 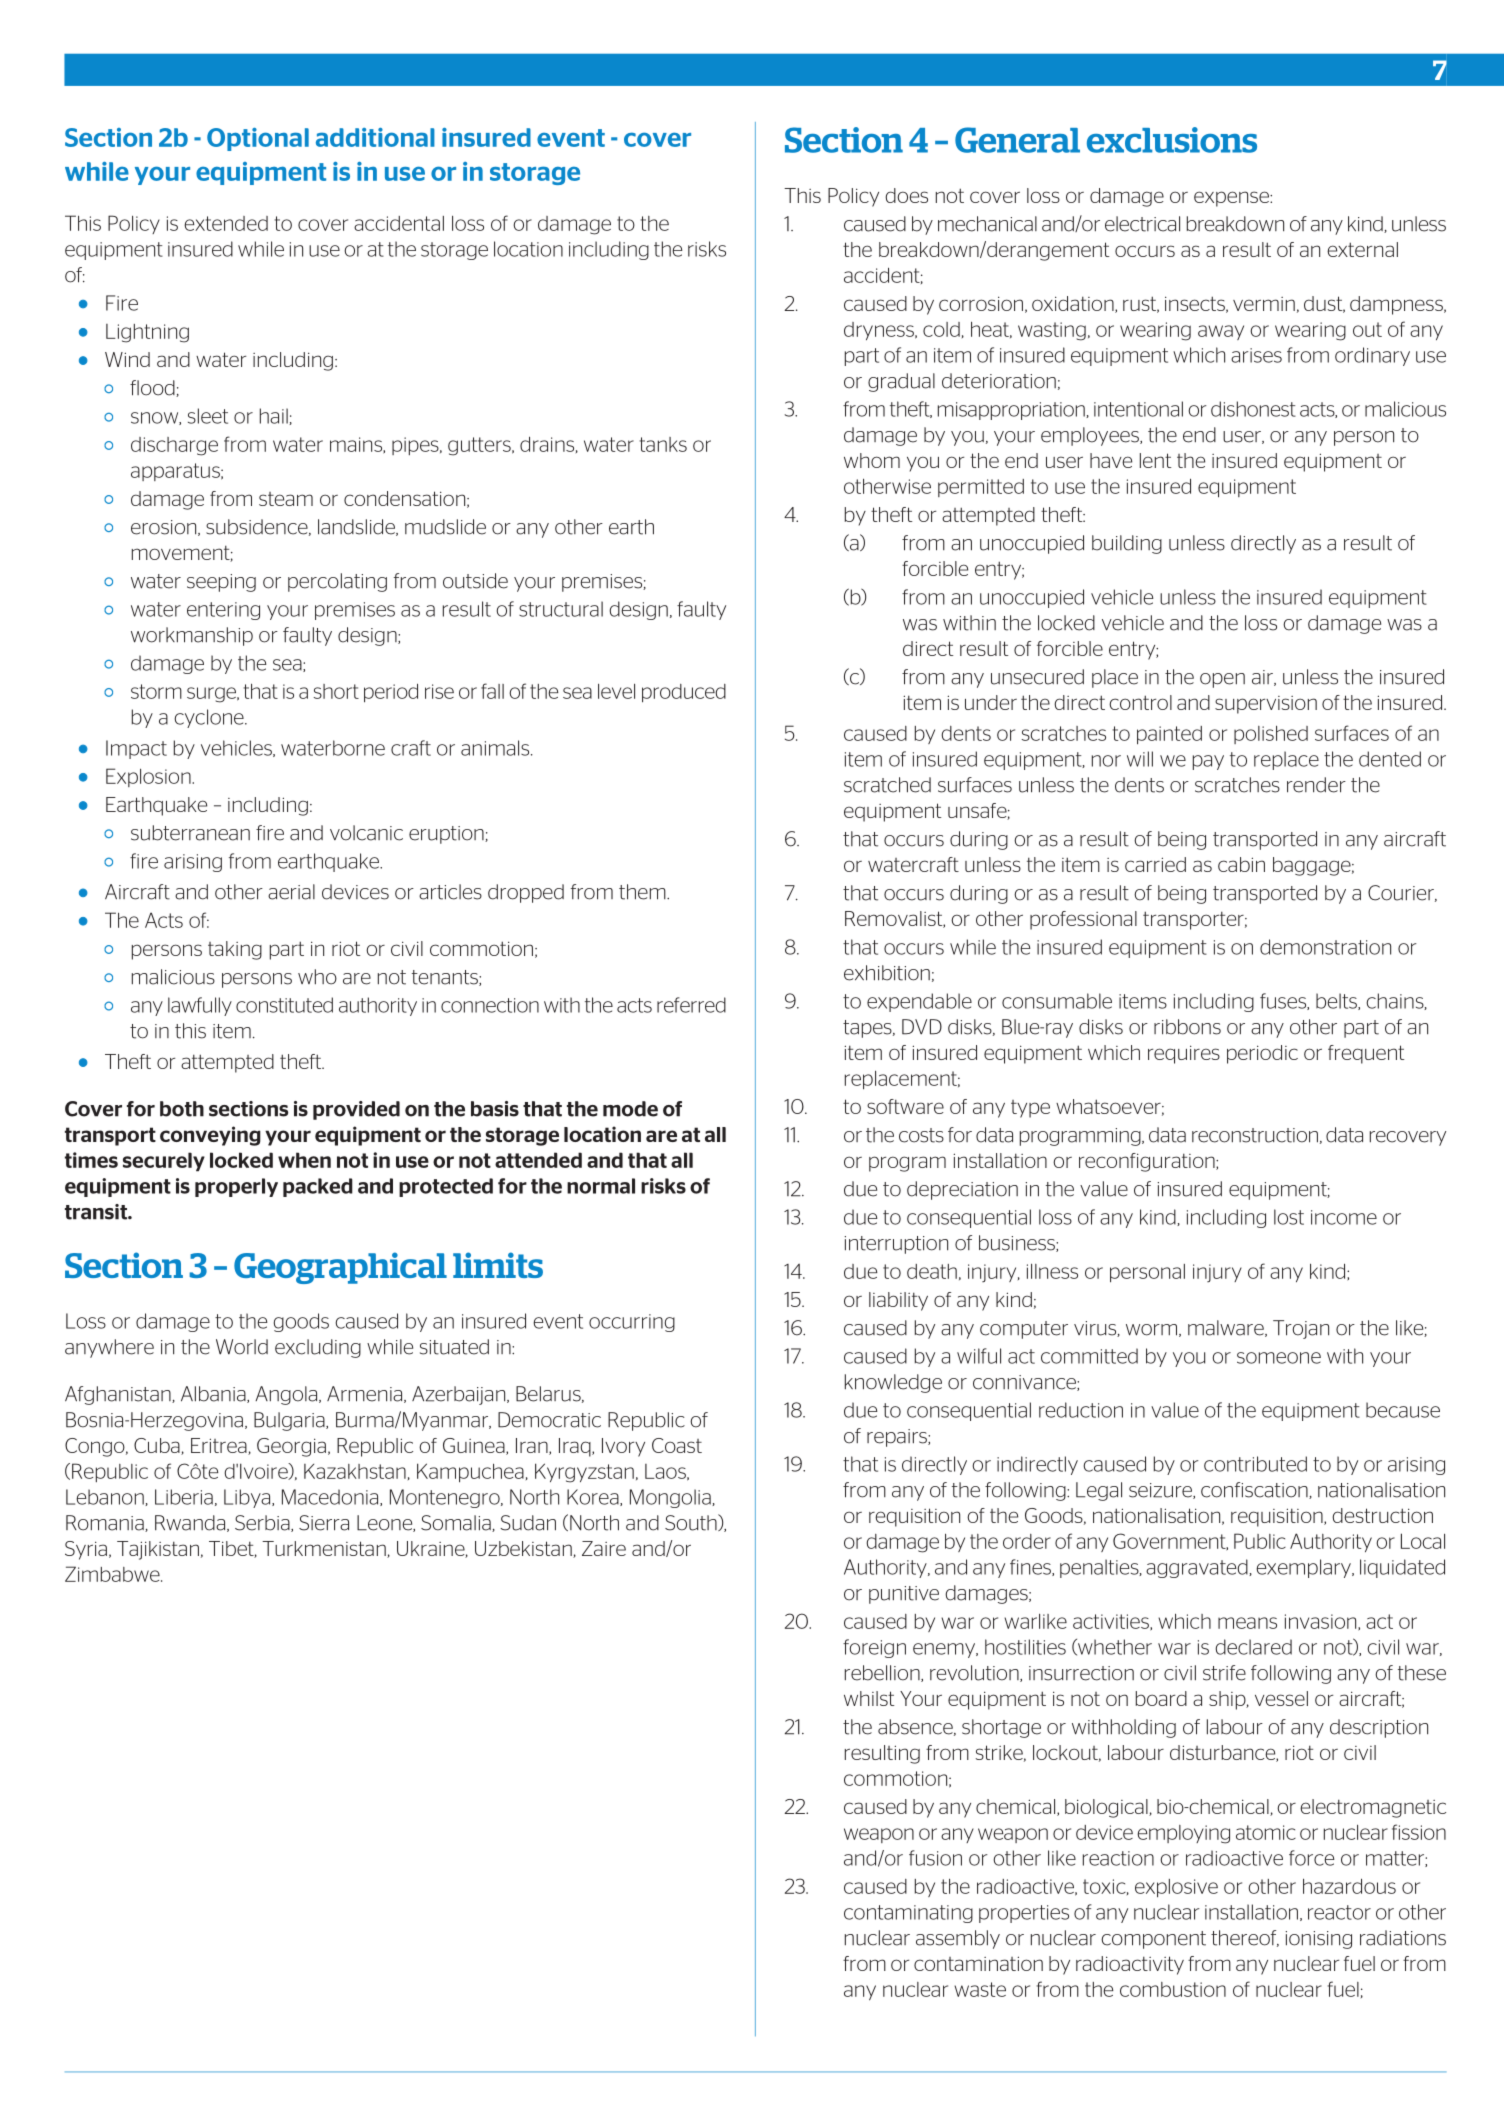 I want to click on extended, so click(x=226, y=223).
